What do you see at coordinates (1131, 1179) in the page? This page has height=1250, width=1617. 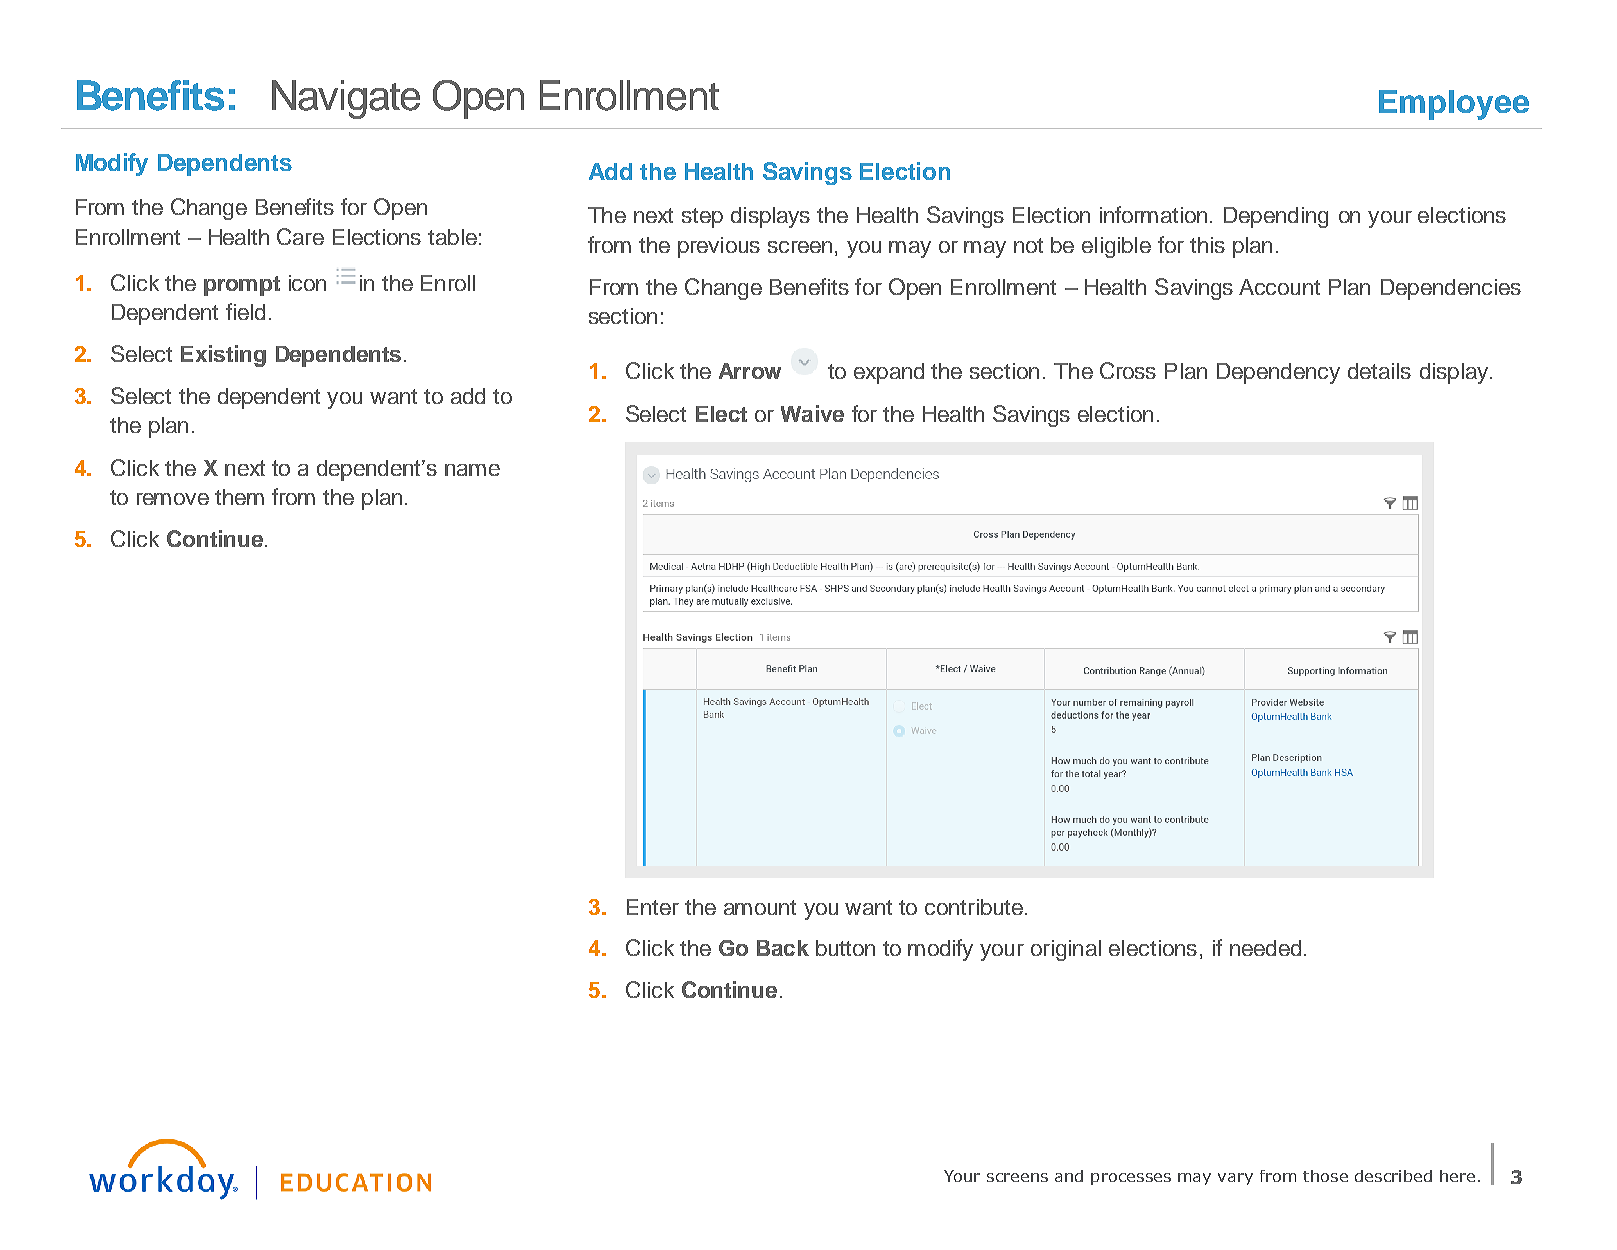 I see `processes` at bounding box center [1131, 1179].
